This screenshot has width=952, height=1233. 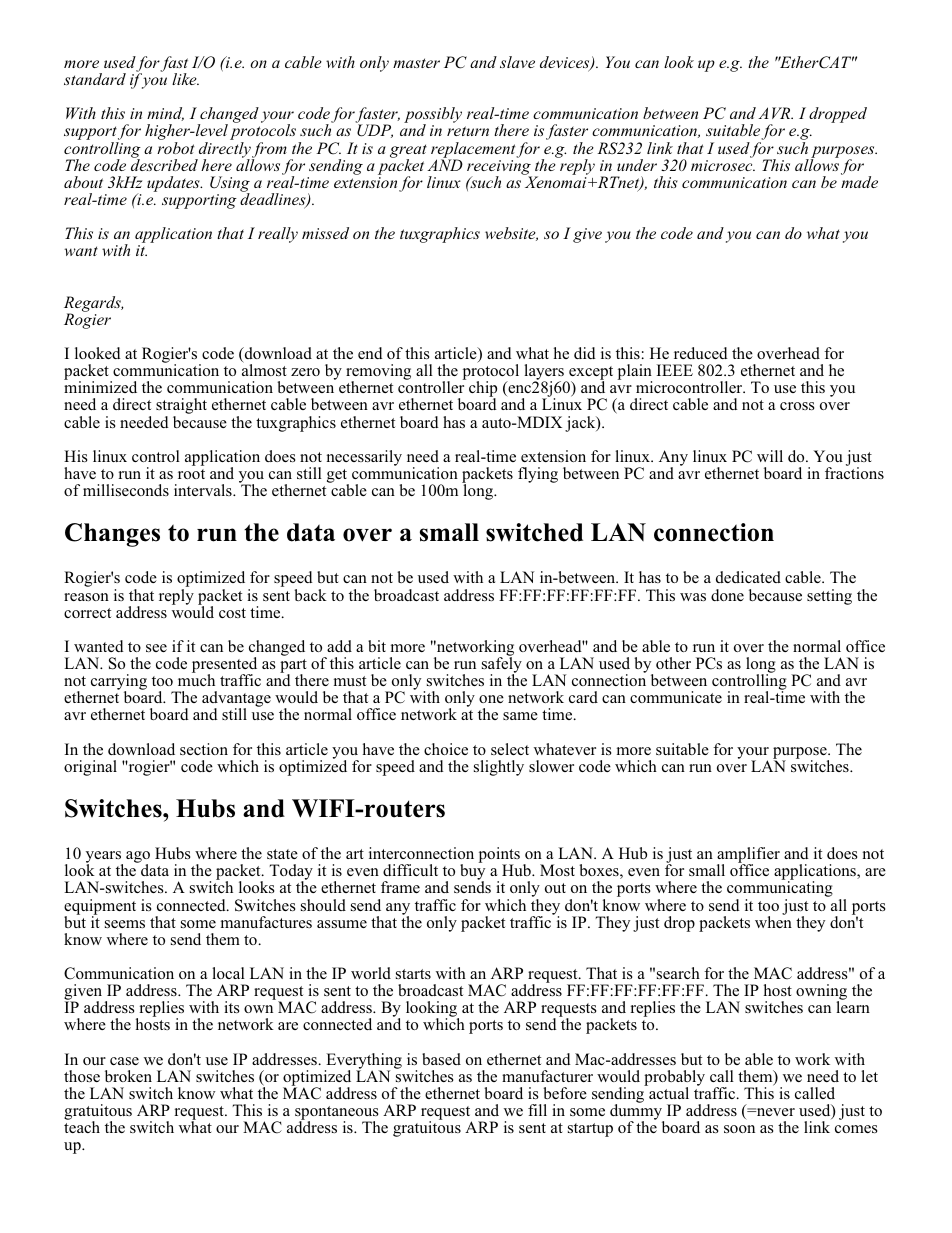 I want to click on dedicated, so click(x=748, y=577).
